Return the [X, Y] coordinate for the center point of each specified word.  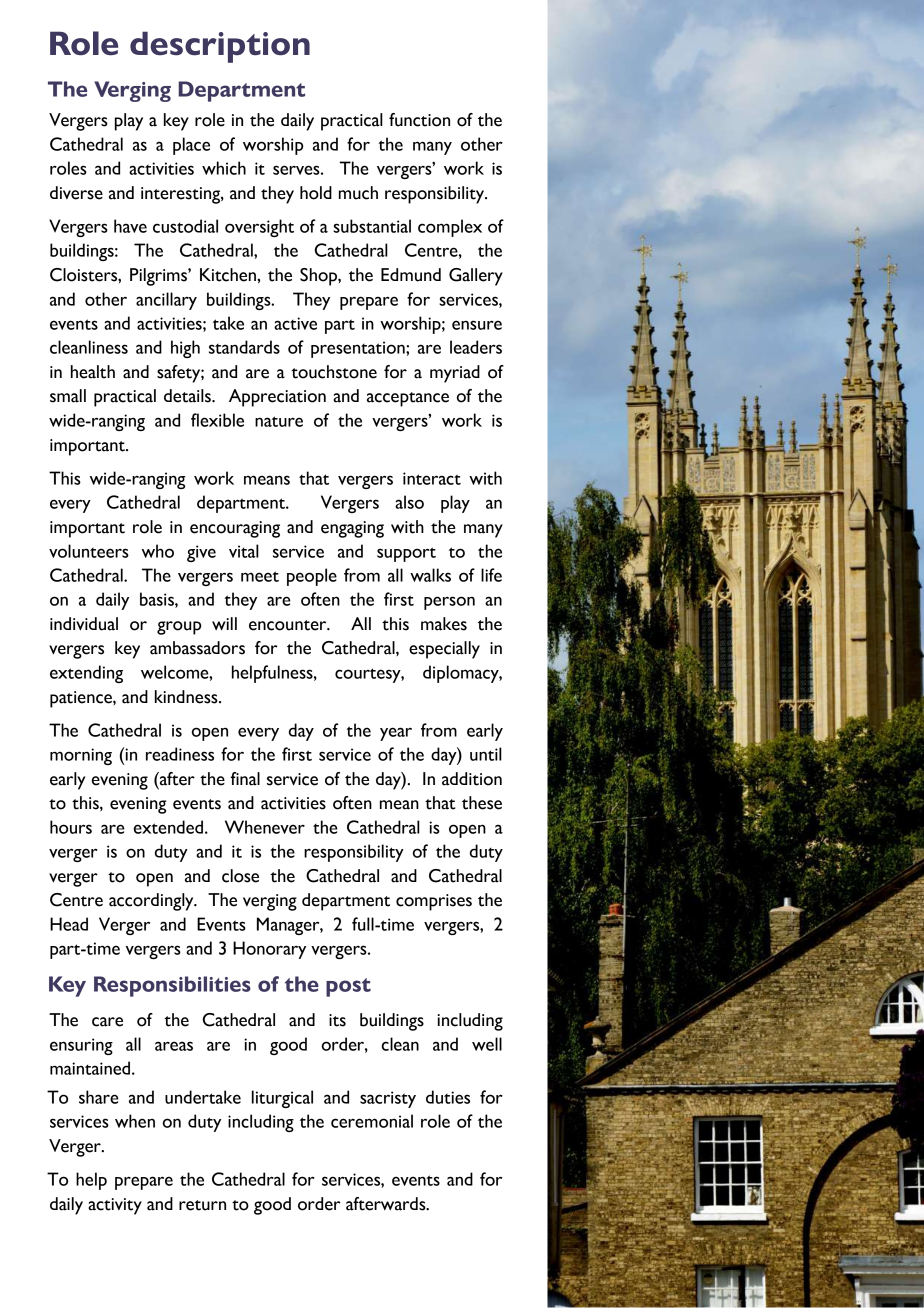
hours [71, 827]
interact [432, 478]
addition [472, 779]
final [245, 779]
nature [279, 421]
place [191, 146]
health [93, 372]
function [419, 120]
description [220, 47]
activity [115, 1206]
